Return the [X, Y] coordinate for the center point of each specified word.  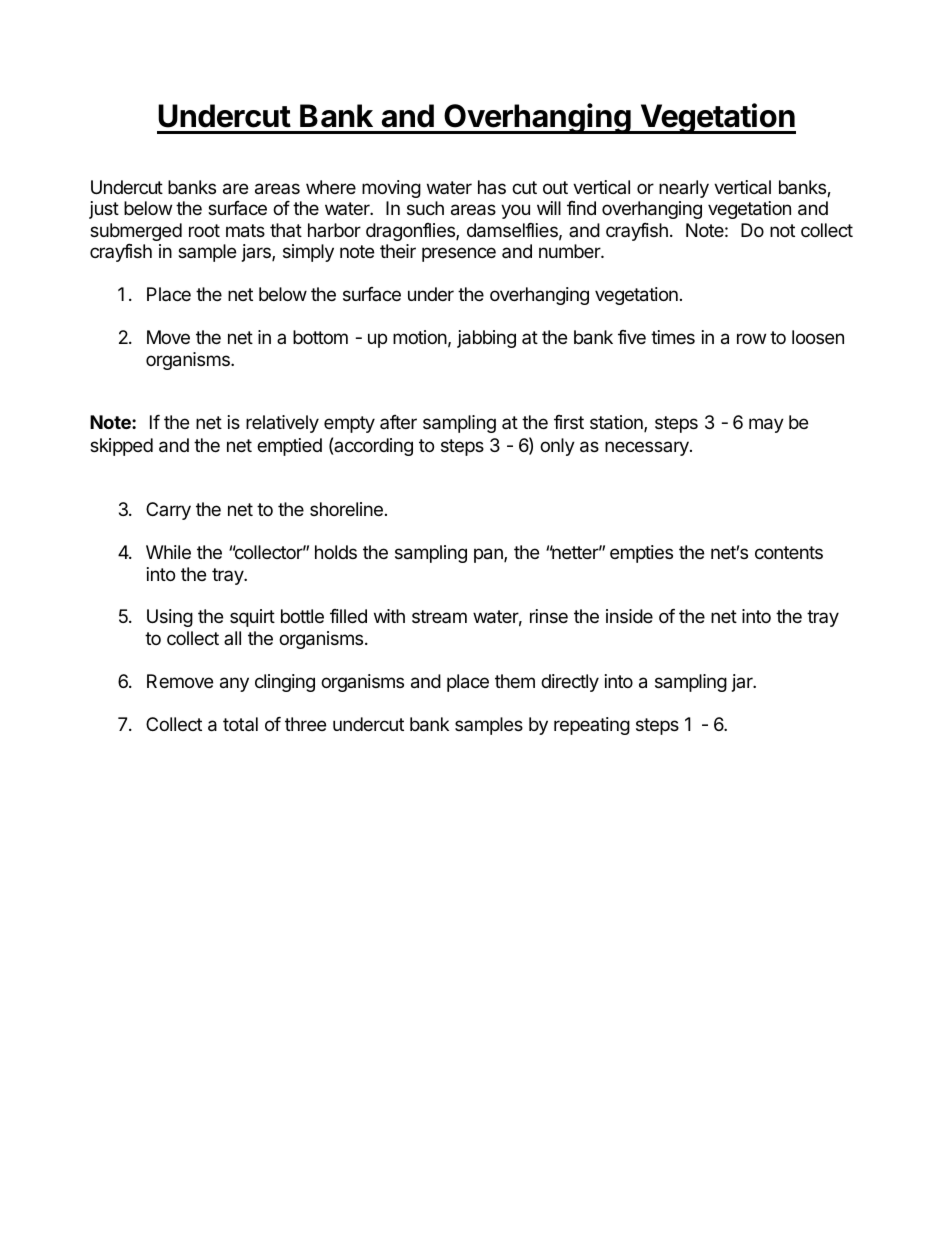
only [557, 447]
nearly [684, 189]
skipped [121, 447]
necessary [648, 448]
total [240, 724]
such [425, 208]
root [204, 230]
